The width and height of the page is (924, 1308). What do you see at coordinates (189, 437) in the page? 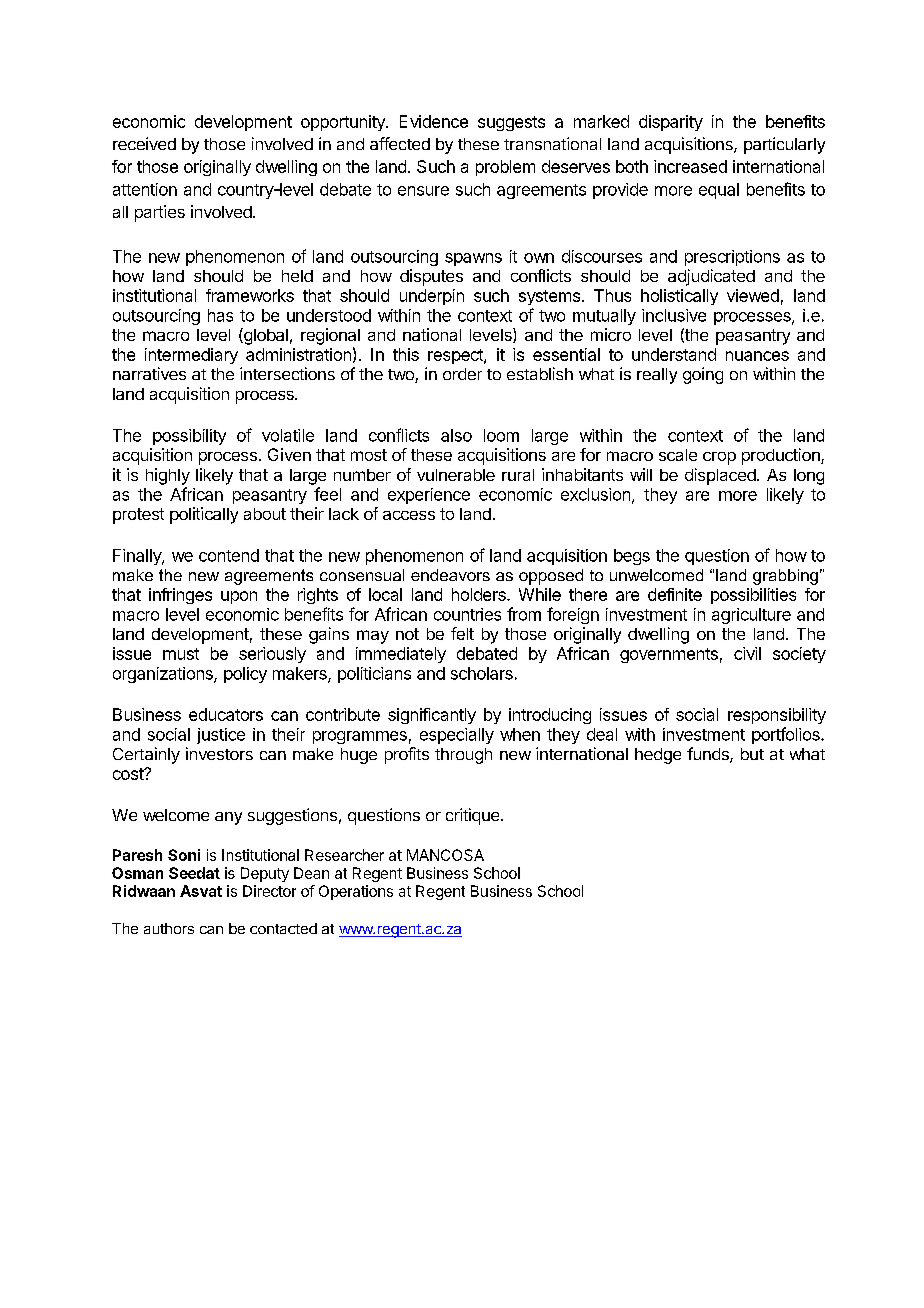
I see `possibility` at bounding box center [189, 437].
